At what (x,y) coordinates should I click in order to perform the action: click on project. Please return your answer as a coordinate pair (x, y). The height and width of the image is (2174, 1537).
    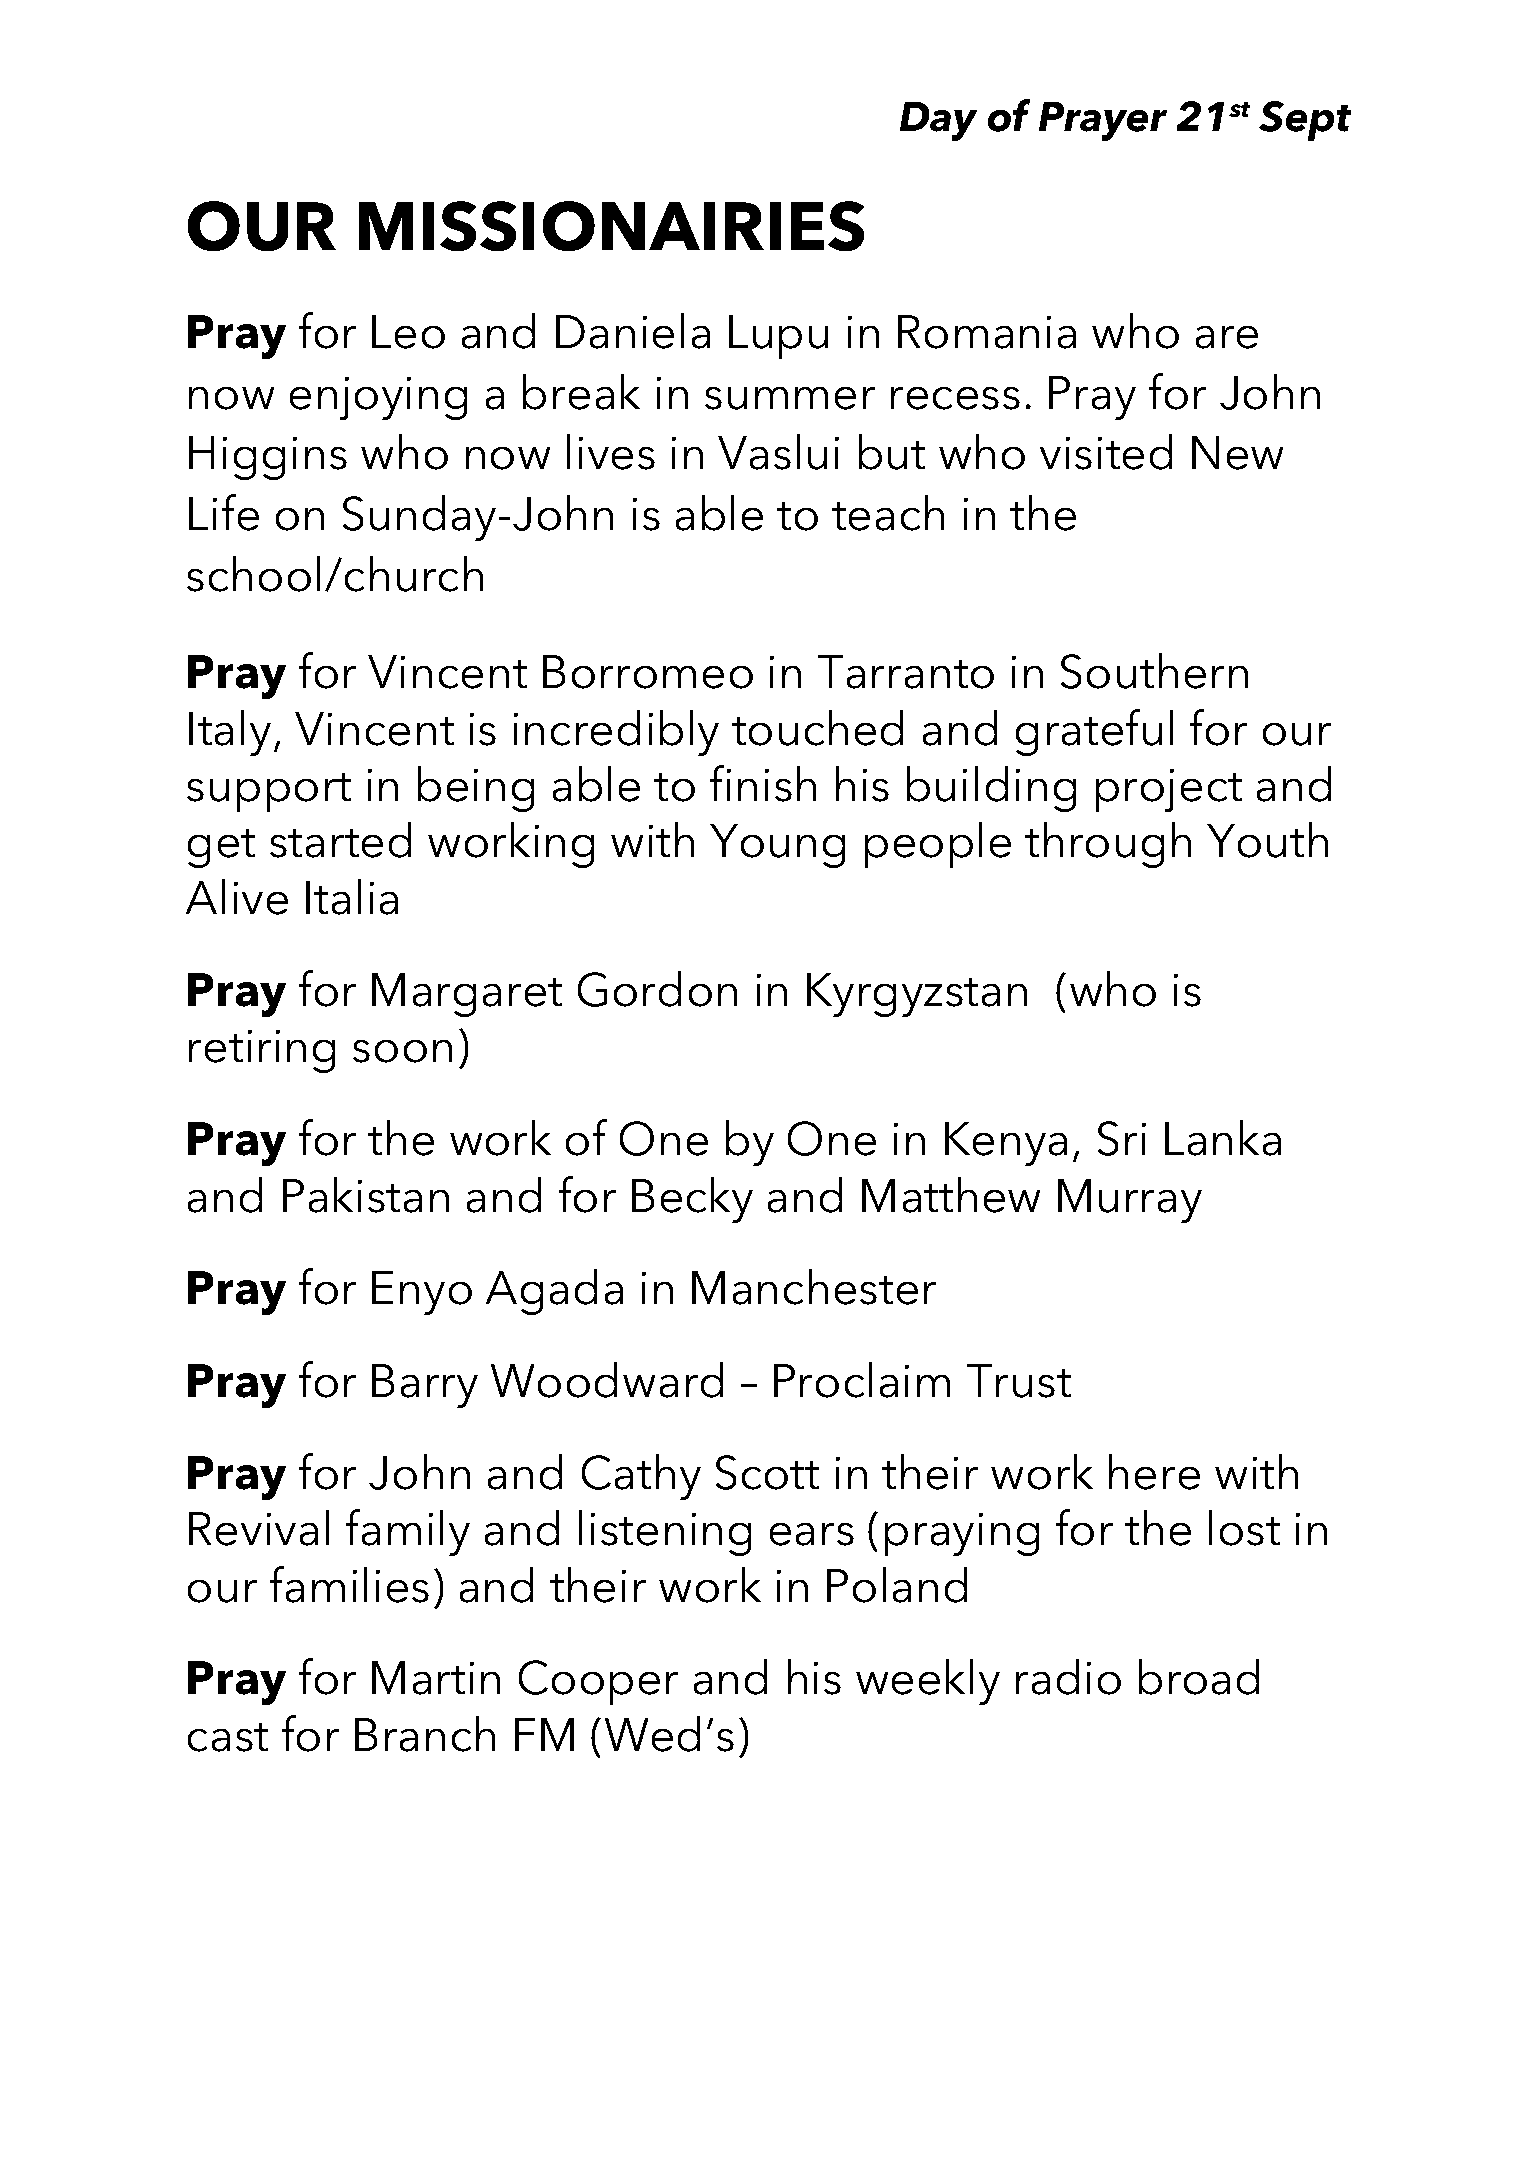
    Looking at the image, I should click on (1169, 790).
